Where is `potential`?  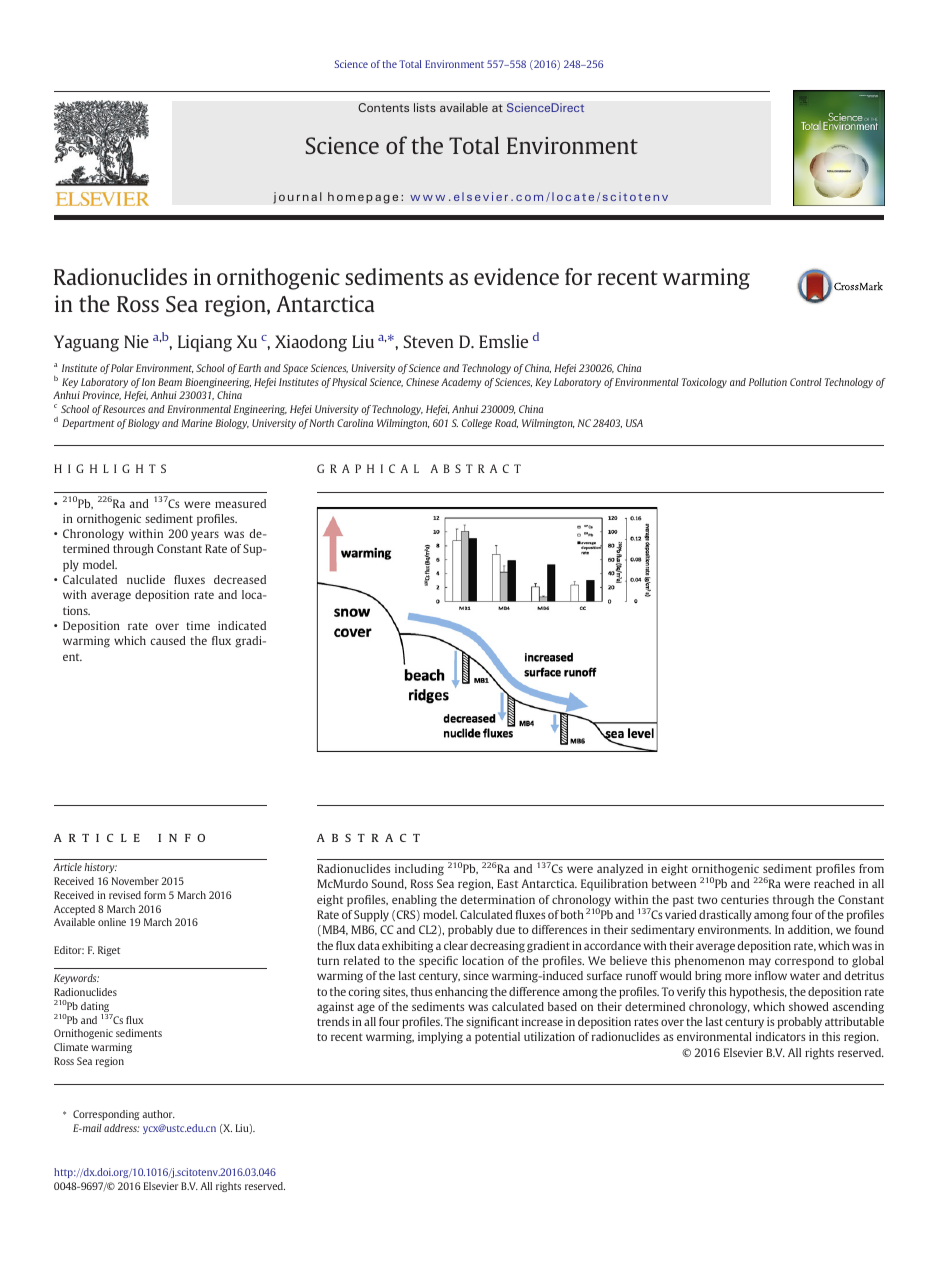
potential is located at coordinates (497, 1038).
